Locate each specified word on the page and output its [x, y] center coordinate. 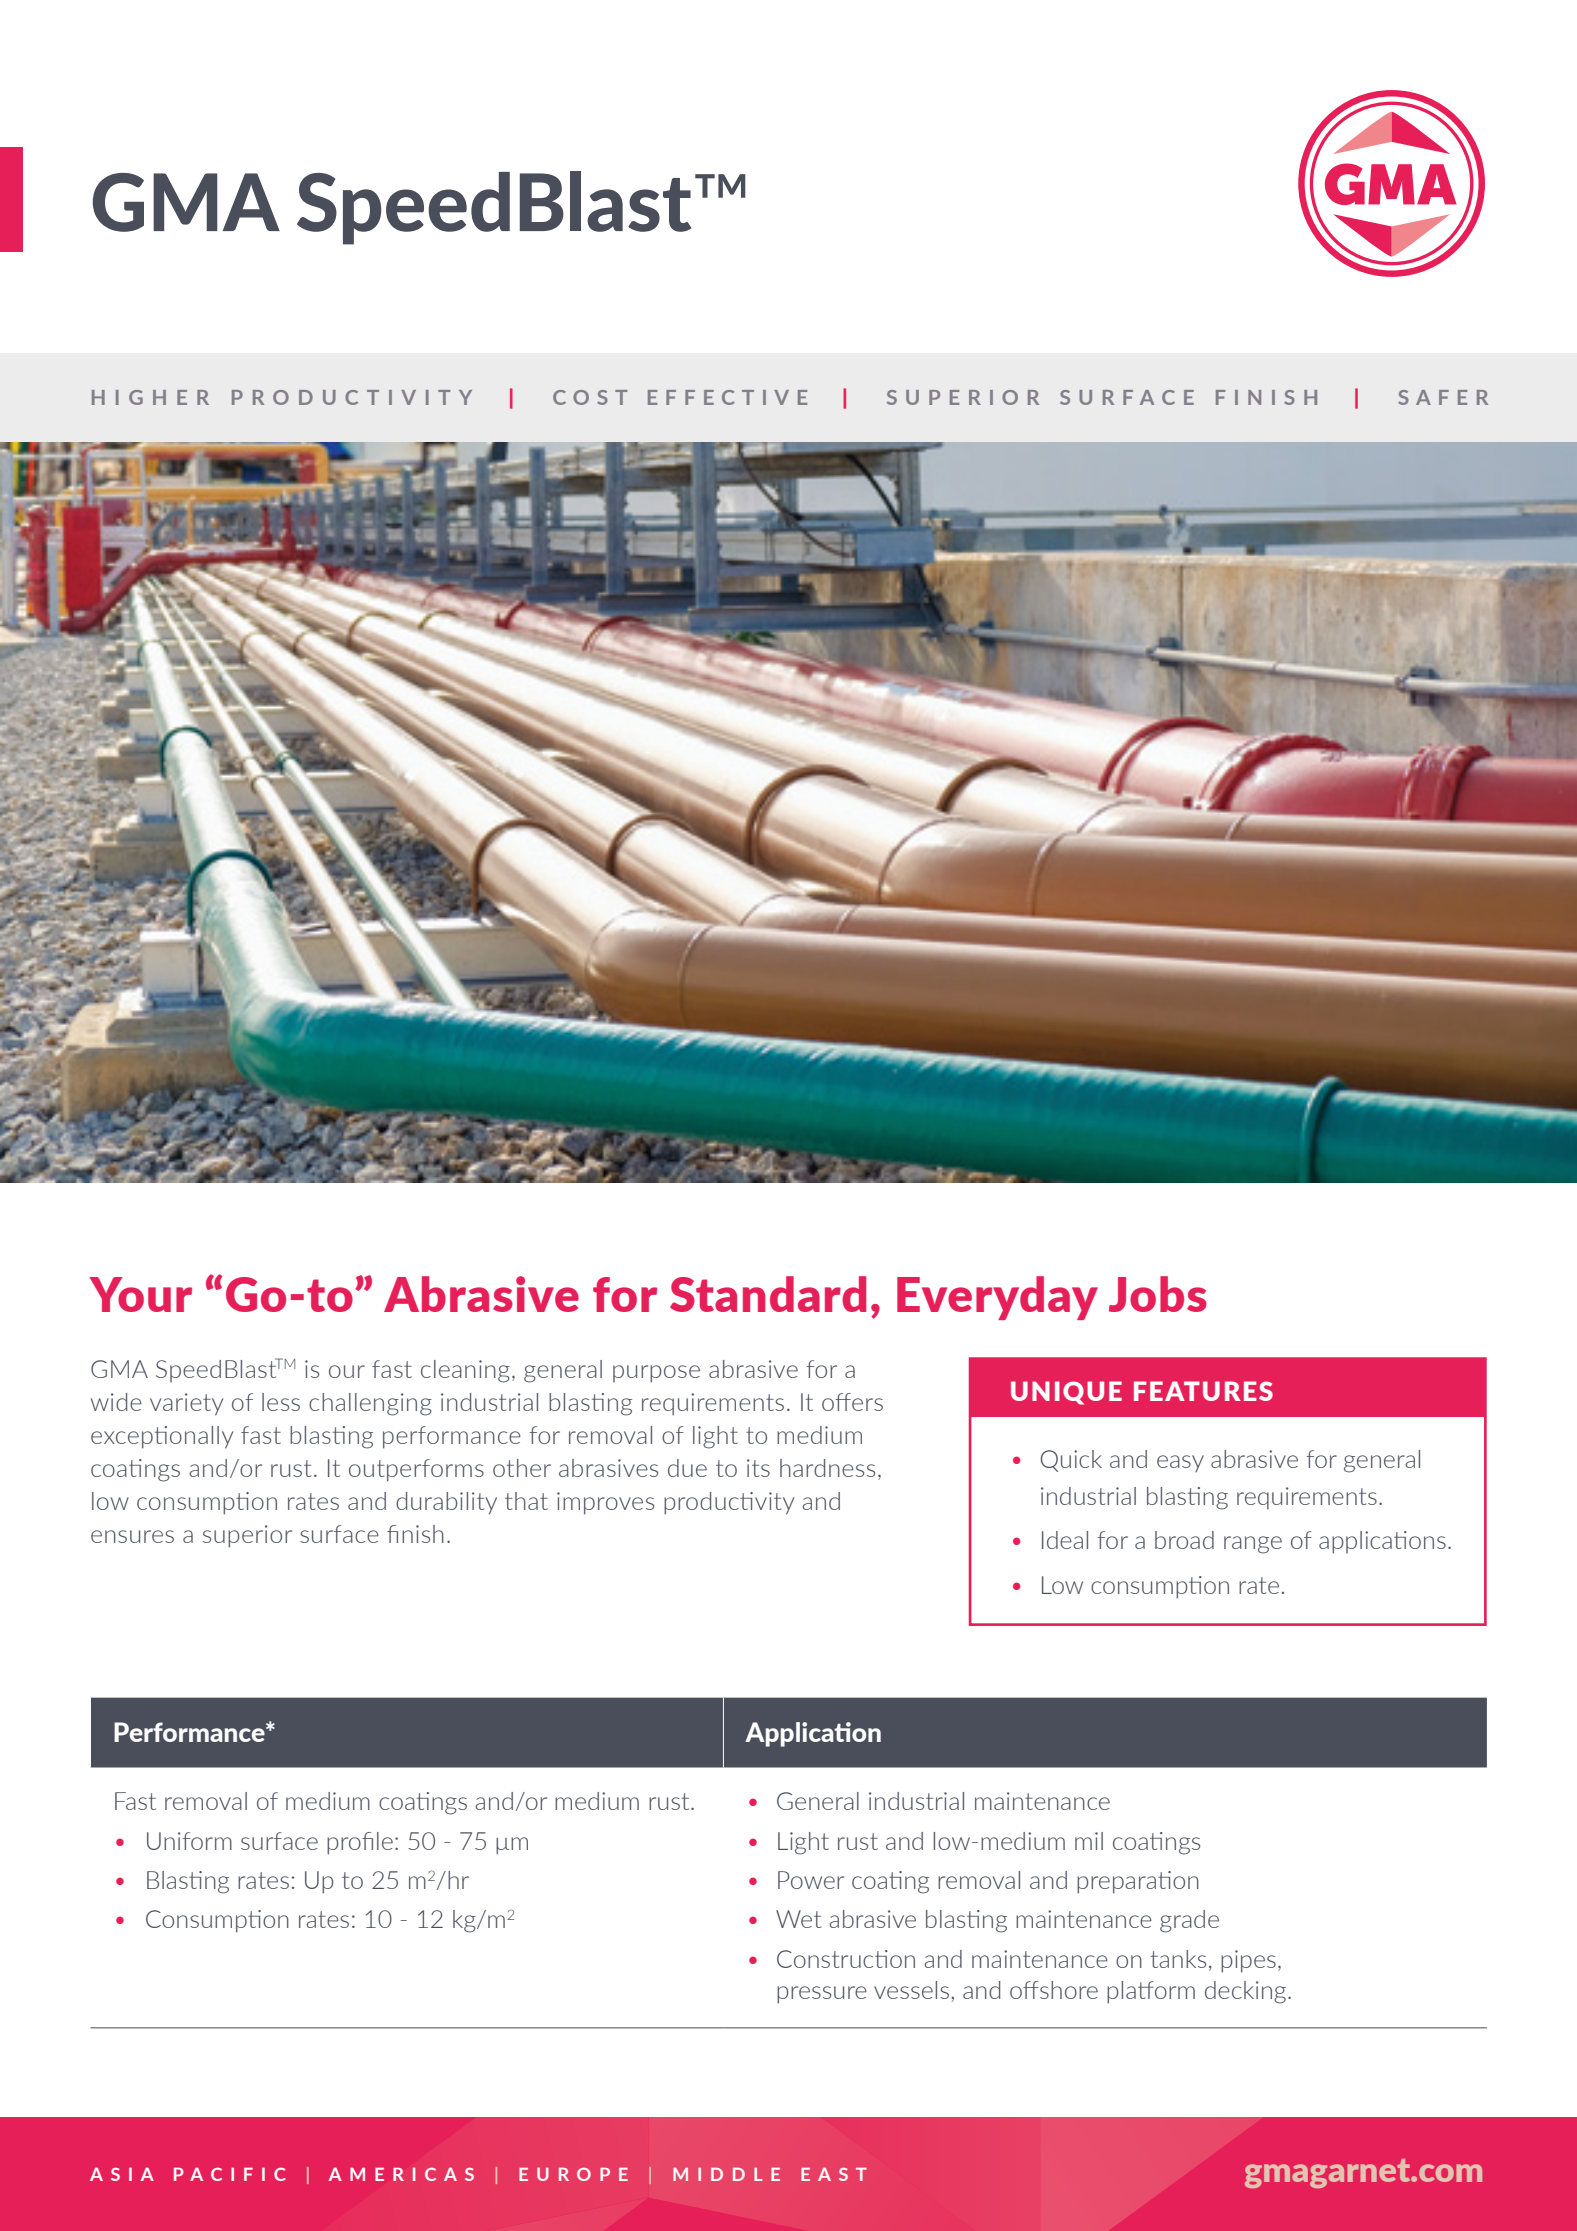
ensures [132, 1536]
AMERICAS [401, 2174]
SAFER [1443, 397]
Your [140, 1294]
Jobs [1158, 1294]
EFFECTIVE [727, 397]
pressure [822, 1995]
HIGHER [150, 397]
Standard [768, 1294]
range [1253, 1545]
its [758, 1468]
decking [1247, 1992]
